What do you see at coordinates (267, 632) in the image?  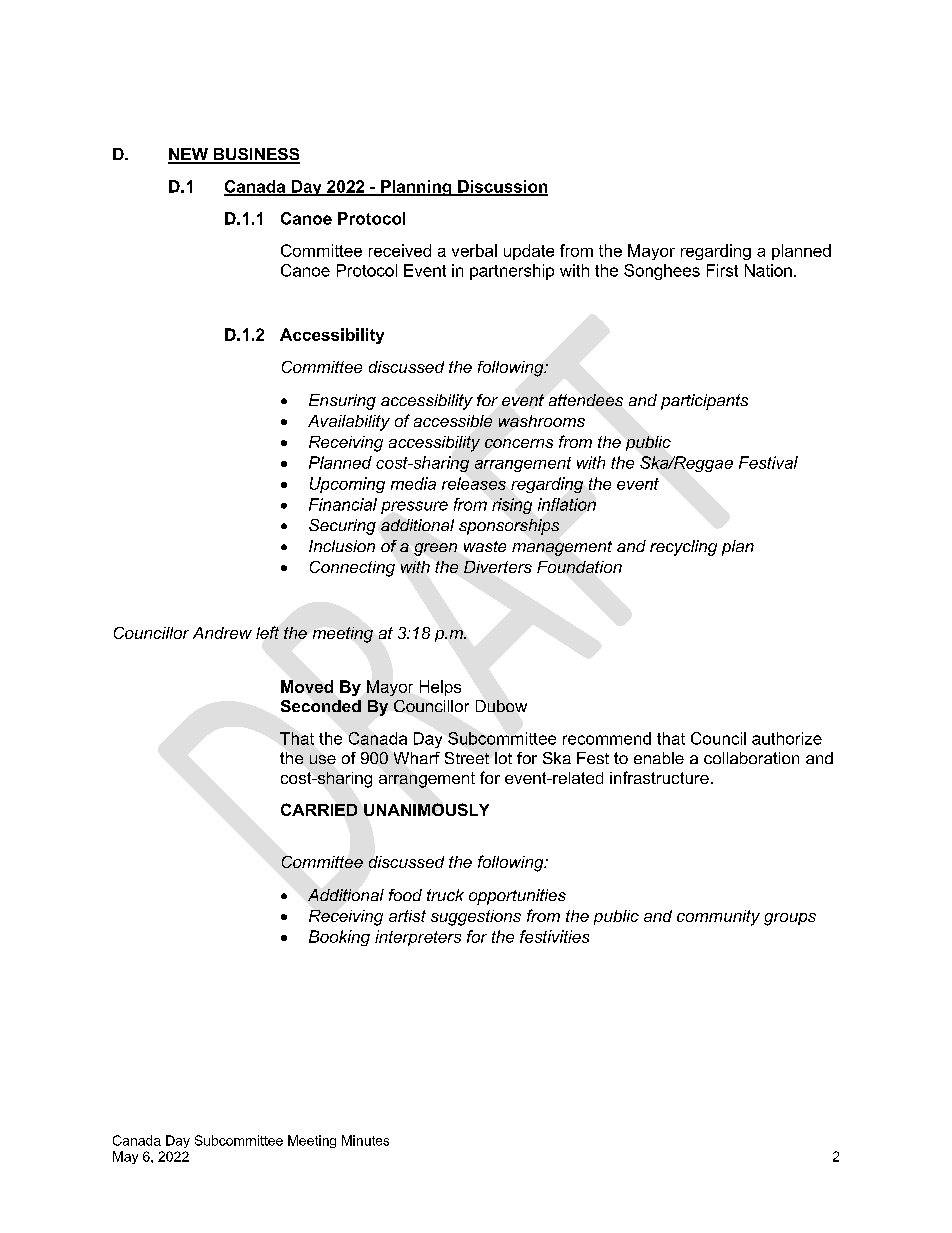 I see `left` at bounding box center [267, 632].
